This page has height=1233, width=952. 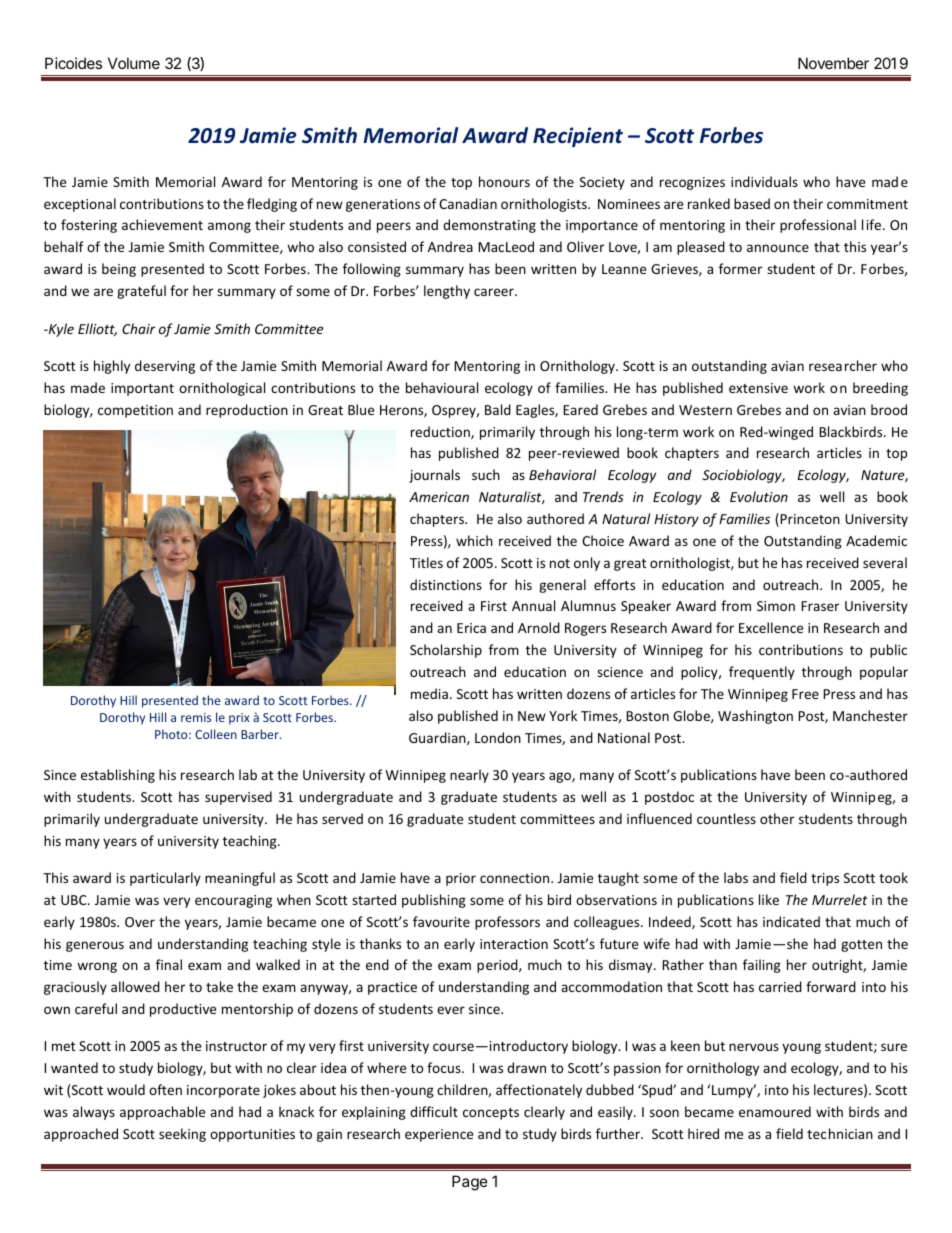 I want to click on reduction, so click(x=441, y=432).
